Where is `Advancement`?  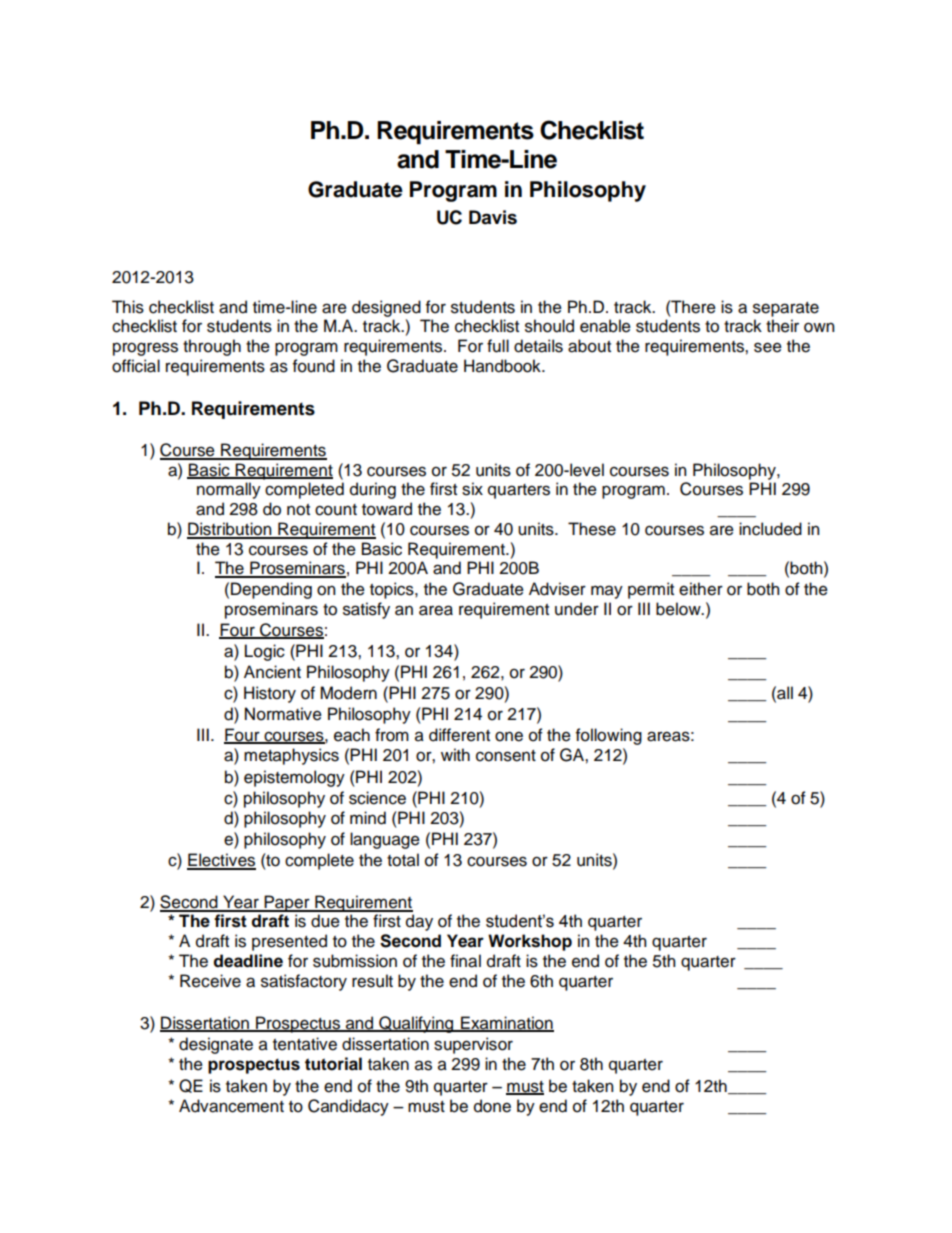
Advancement is located at coordinates (231, 1106).
